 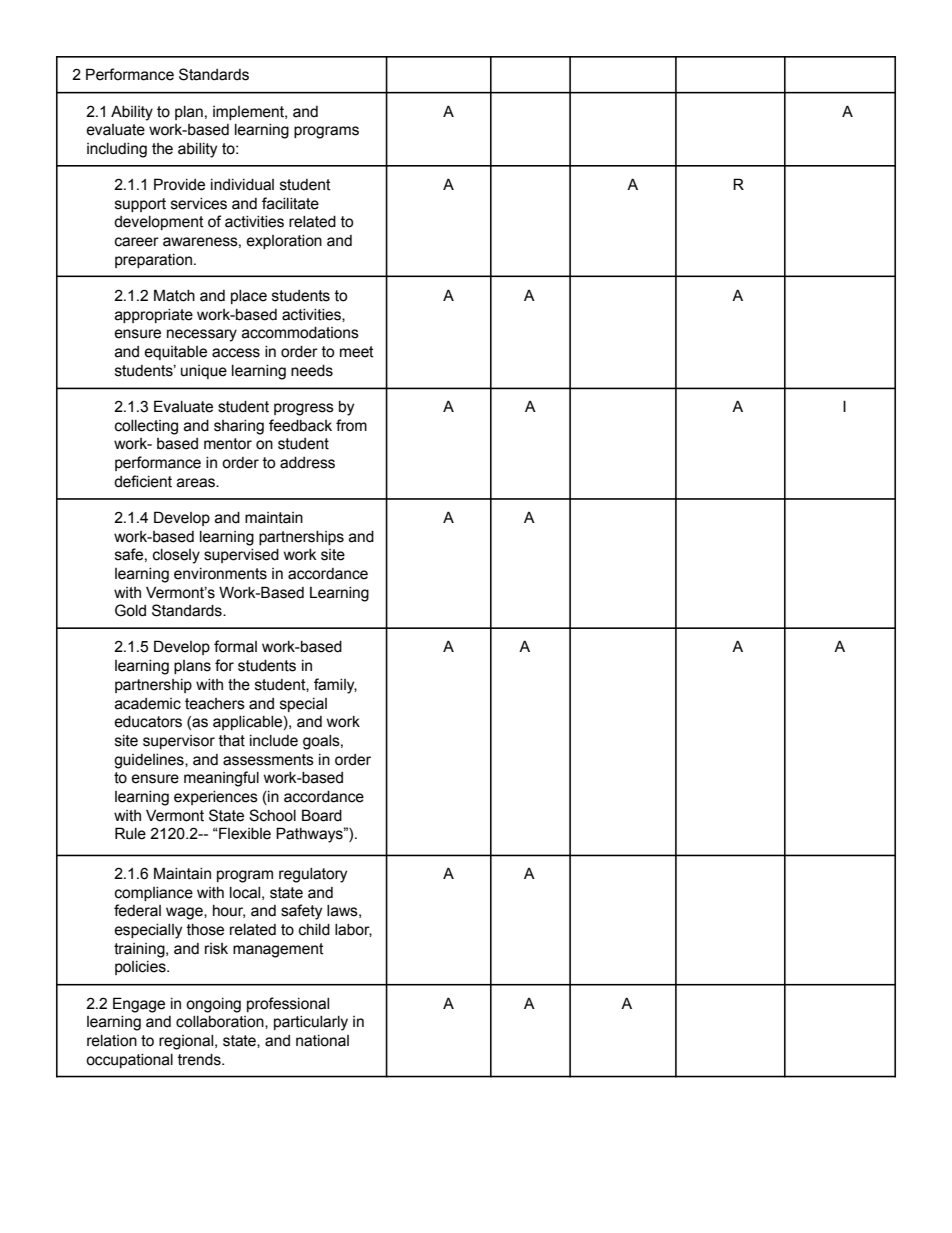 I want to click on family, so click(x=335, y=686).
